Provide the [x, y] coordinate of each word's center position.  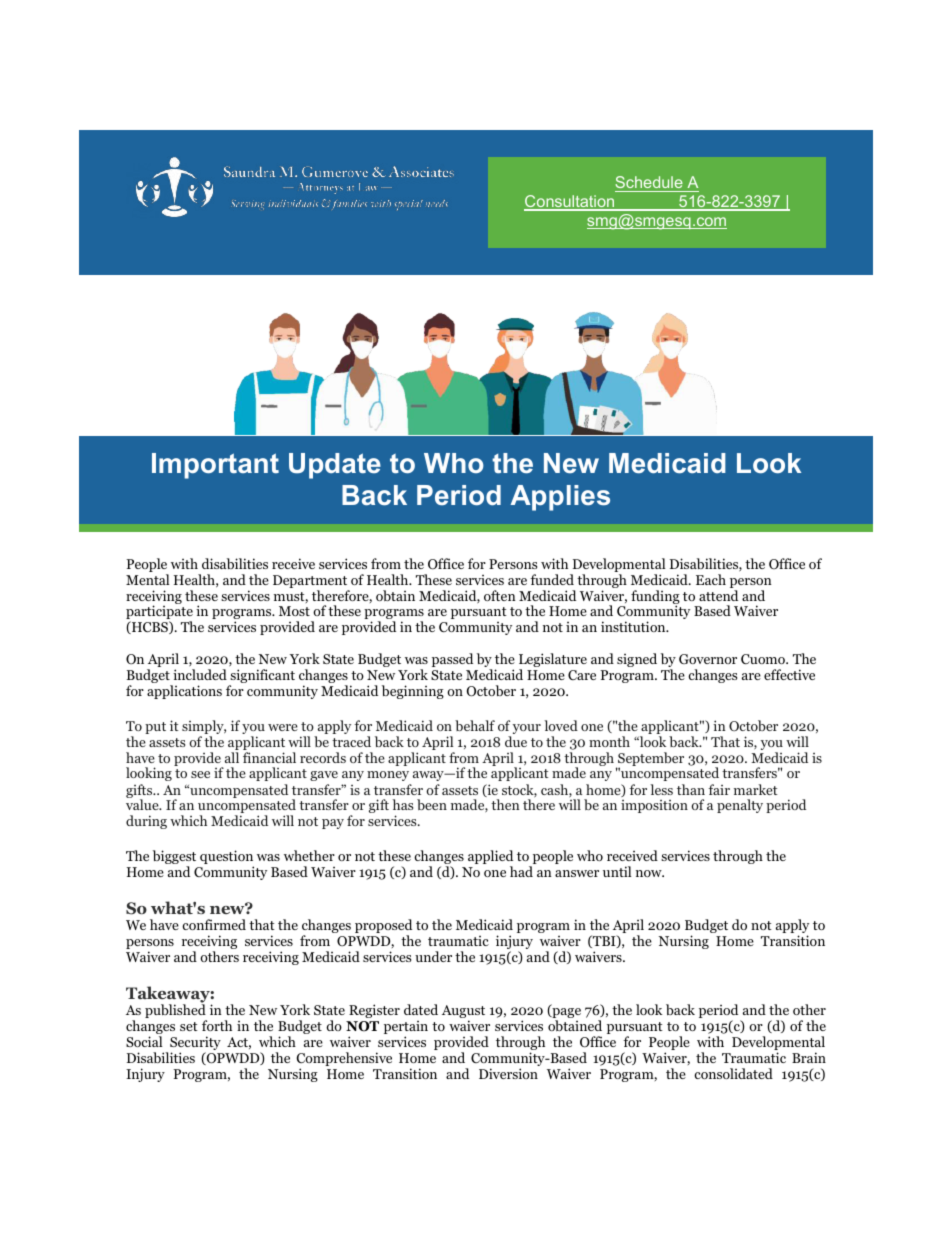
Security [195, 1044]
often [500, 595]
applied [490, 858]
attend [718, 595]
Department [311, 583]
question [227, 858]
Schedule [650, 184]
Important [215, 466]
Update [335, 466]
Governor [708, 659]
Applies [560, 498]
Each [711, 579]
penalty [740, 806]
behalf [475, 725]
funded [552, 579]
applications [184, 692]
